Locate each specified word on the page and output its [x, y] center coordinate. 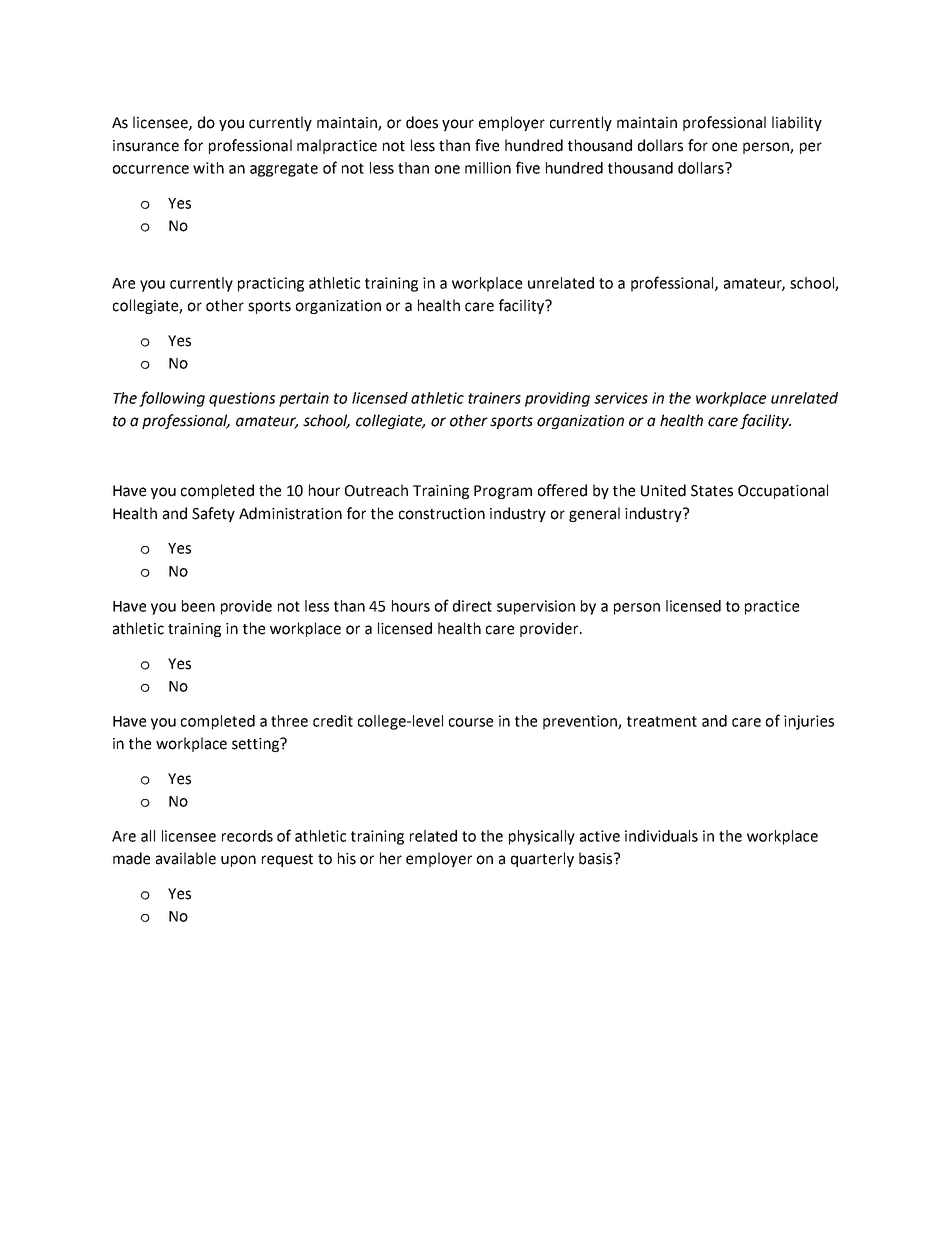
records [247, 836]
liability [797, 123]
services [621, 398]
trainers [494, 398]
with [208, 168]
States [712, 491]
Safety [213, 514]
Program [503, 492]
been [198, 606]
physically [542, 837]
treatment [662, 721]
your [458, 125]
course [471, 722]
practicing [271, 284]
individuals [661, 836]
